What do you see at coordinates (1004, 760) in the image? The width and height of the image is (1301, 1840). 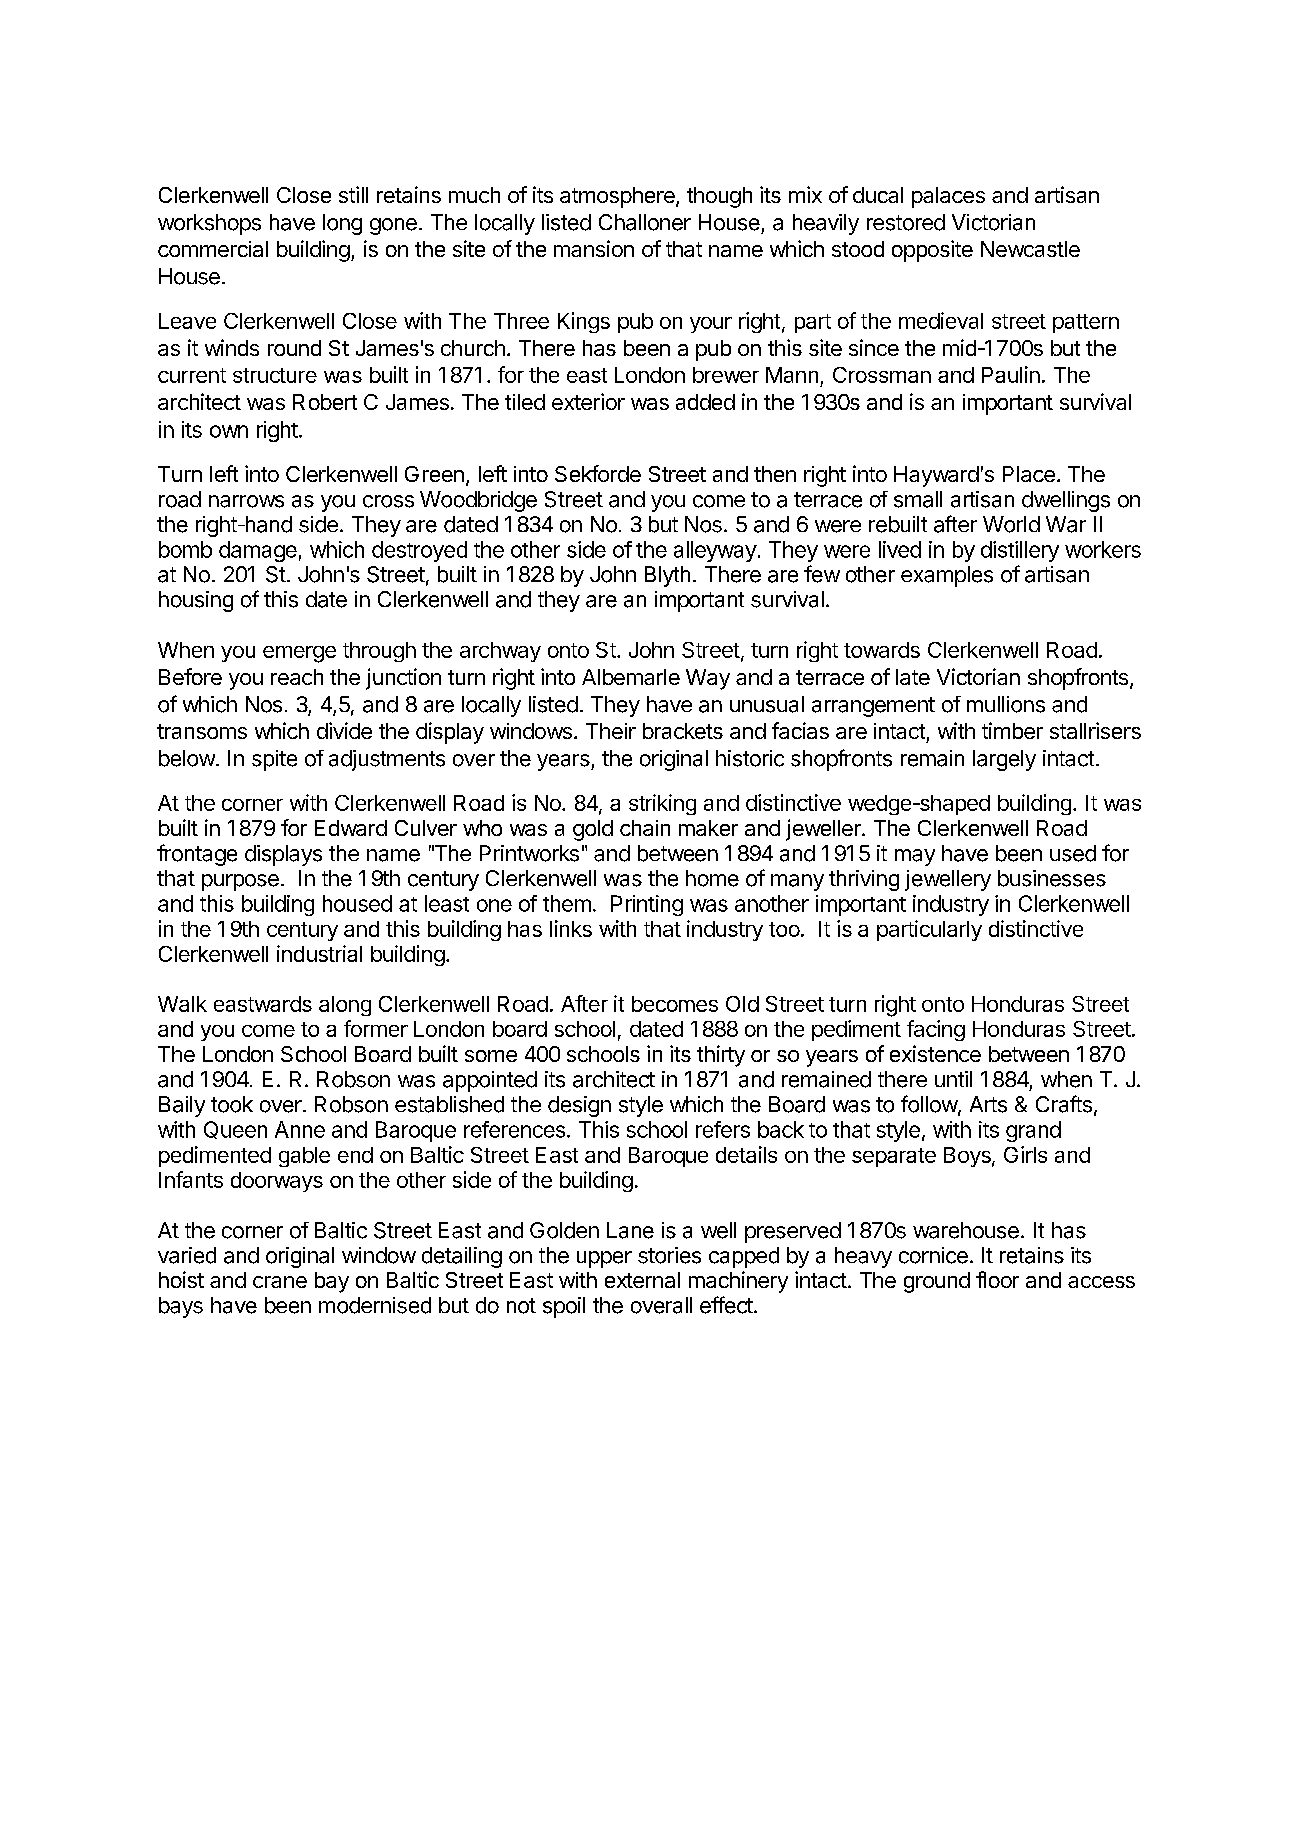 I see `largely` at bounding box center [1004, 760].
